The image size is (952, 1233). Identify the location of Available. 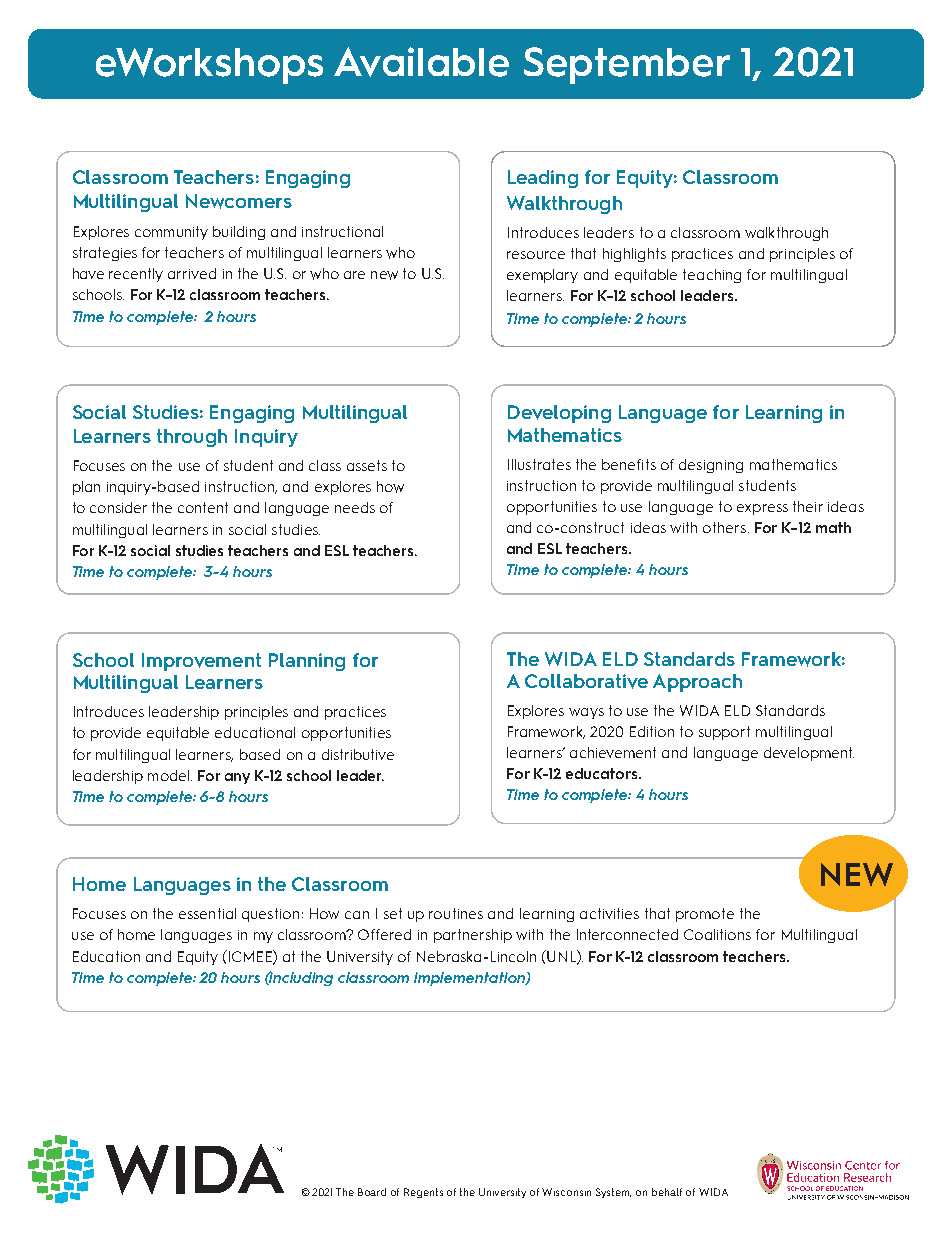
(421, 62).
